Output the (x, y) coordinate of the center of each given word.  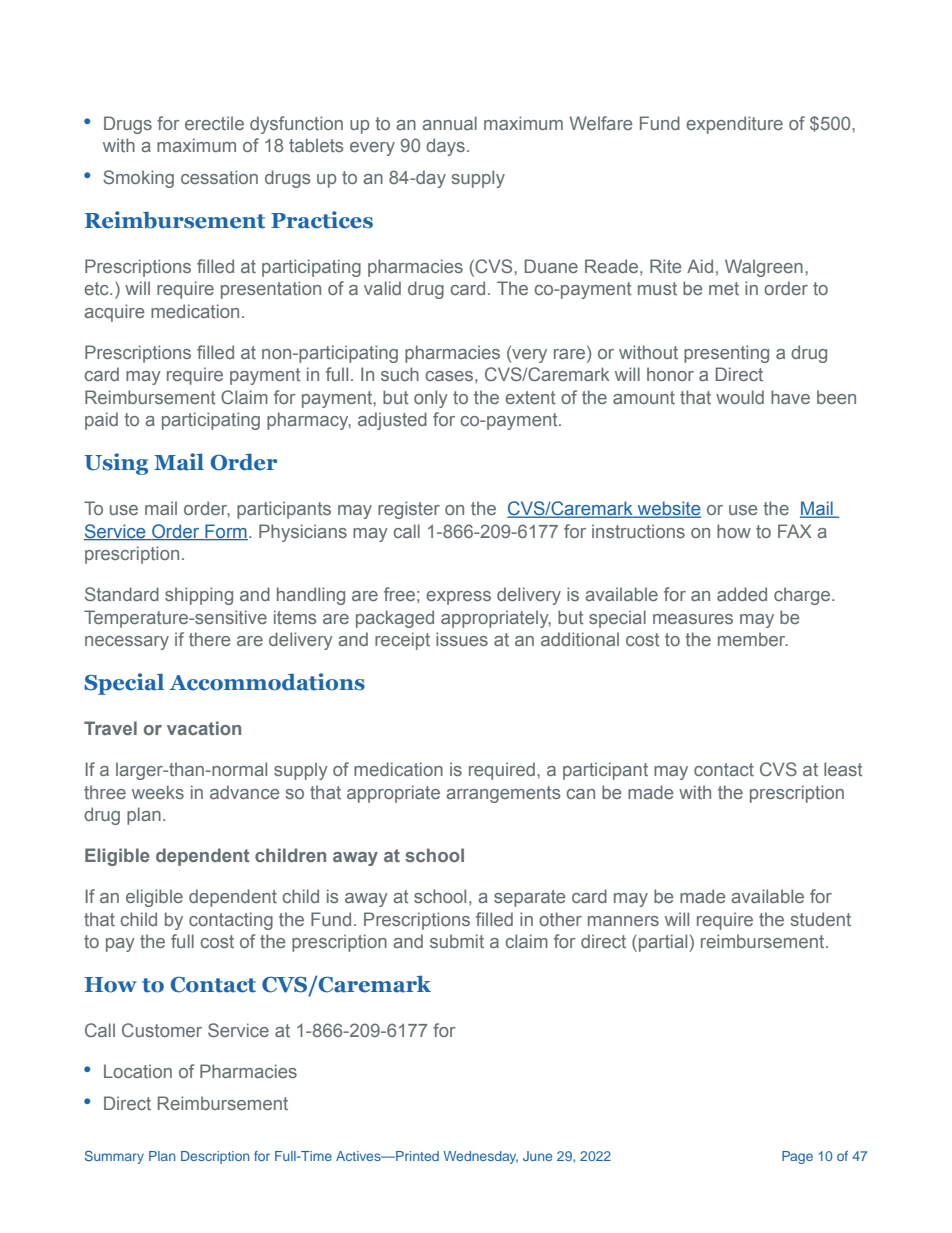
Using (116, 464)
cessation (219, 177)
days (445, 147)
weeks (158, 792)
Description (215, 1157)
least (843, 769)
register (409, 510)
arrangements (503, 794)
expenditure (734, 125)
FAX (795, 531)
